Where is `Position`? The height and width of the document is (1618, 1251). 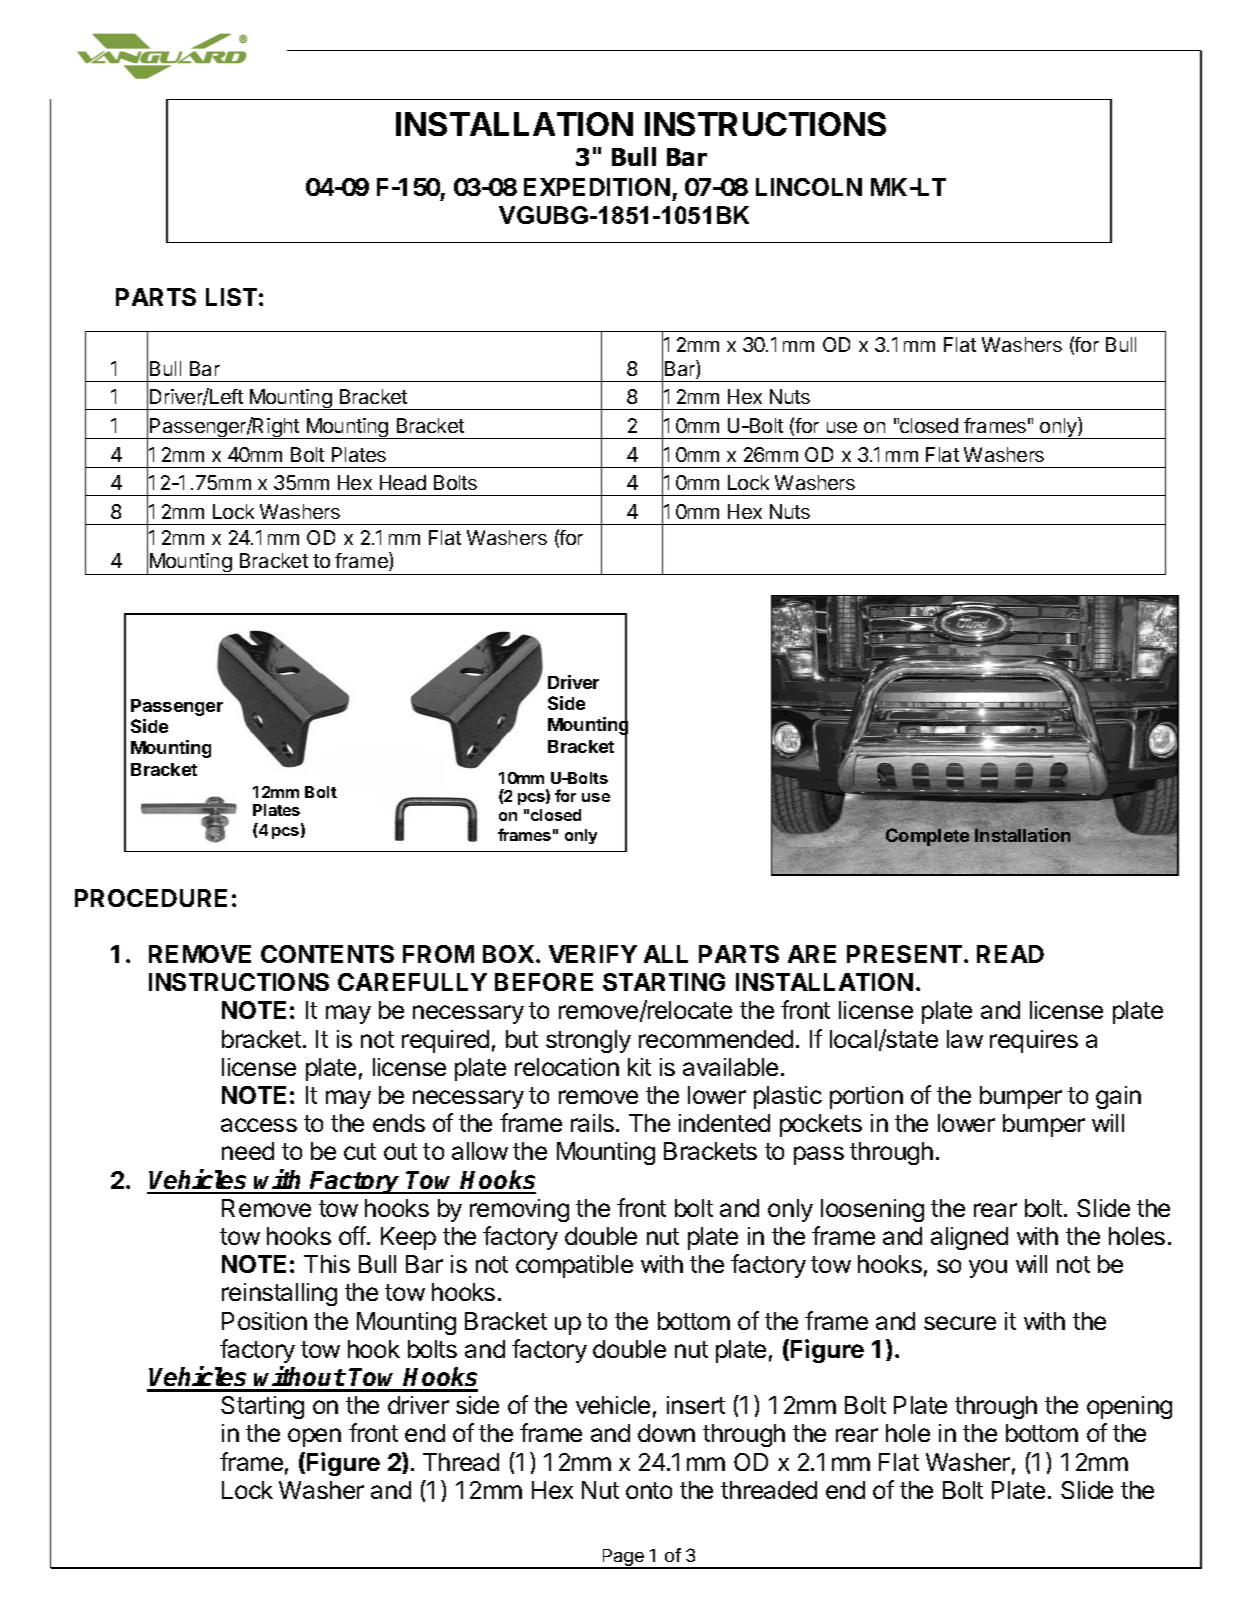
Position is located at coordinates (264, 1321).
